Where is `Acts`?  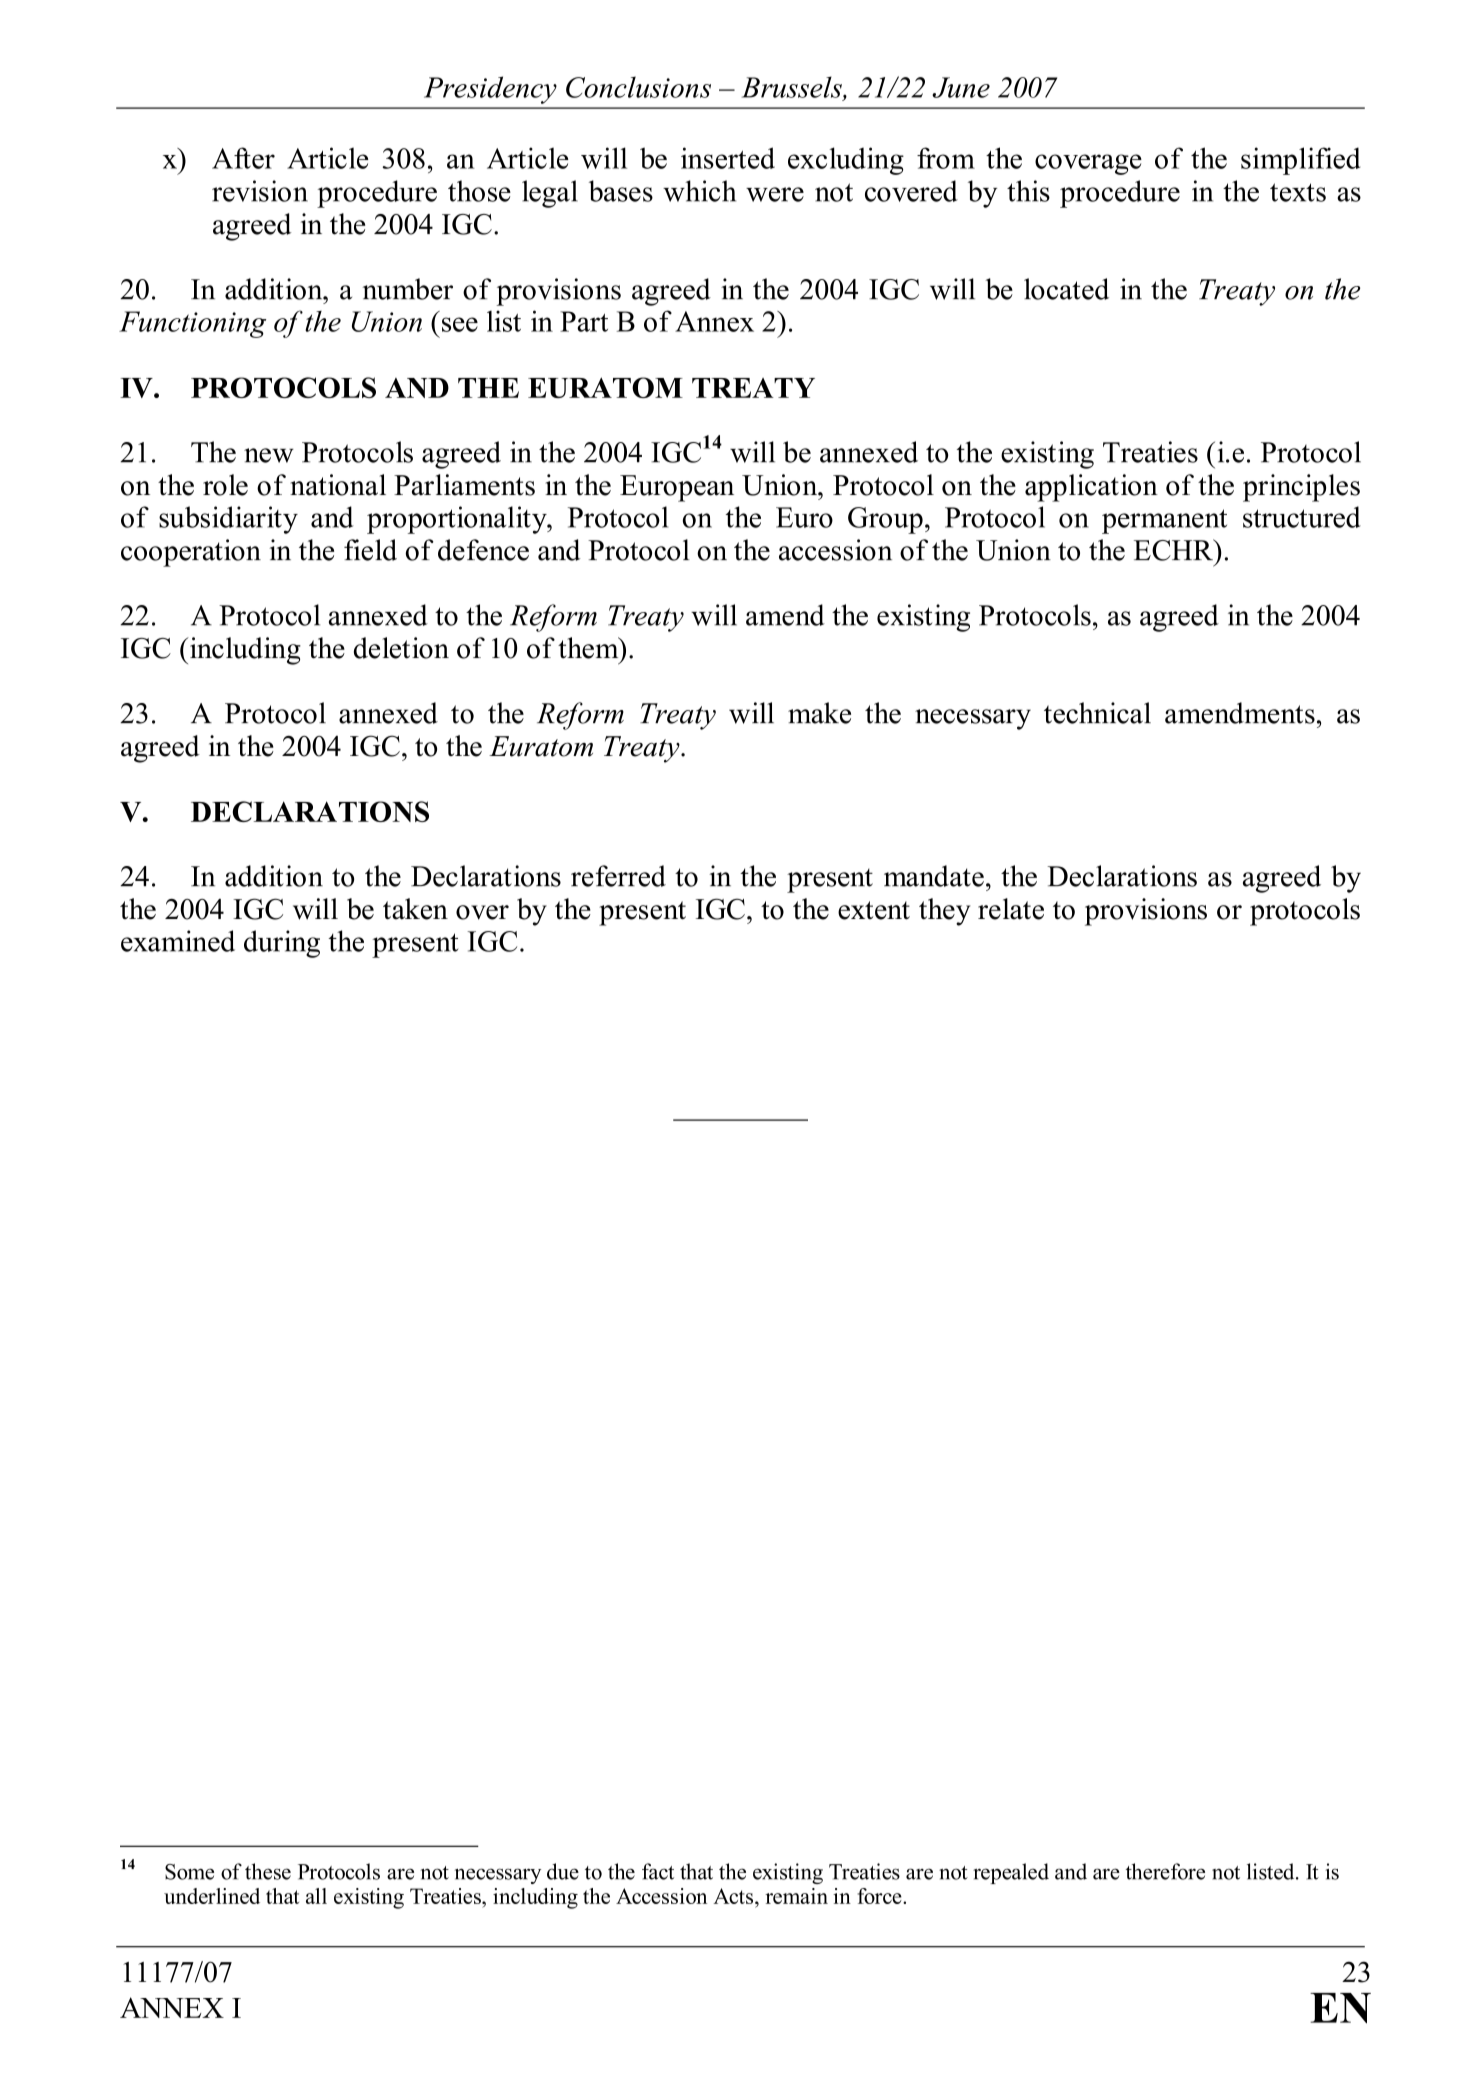 Acts is located at coordinates (734, 1896).
